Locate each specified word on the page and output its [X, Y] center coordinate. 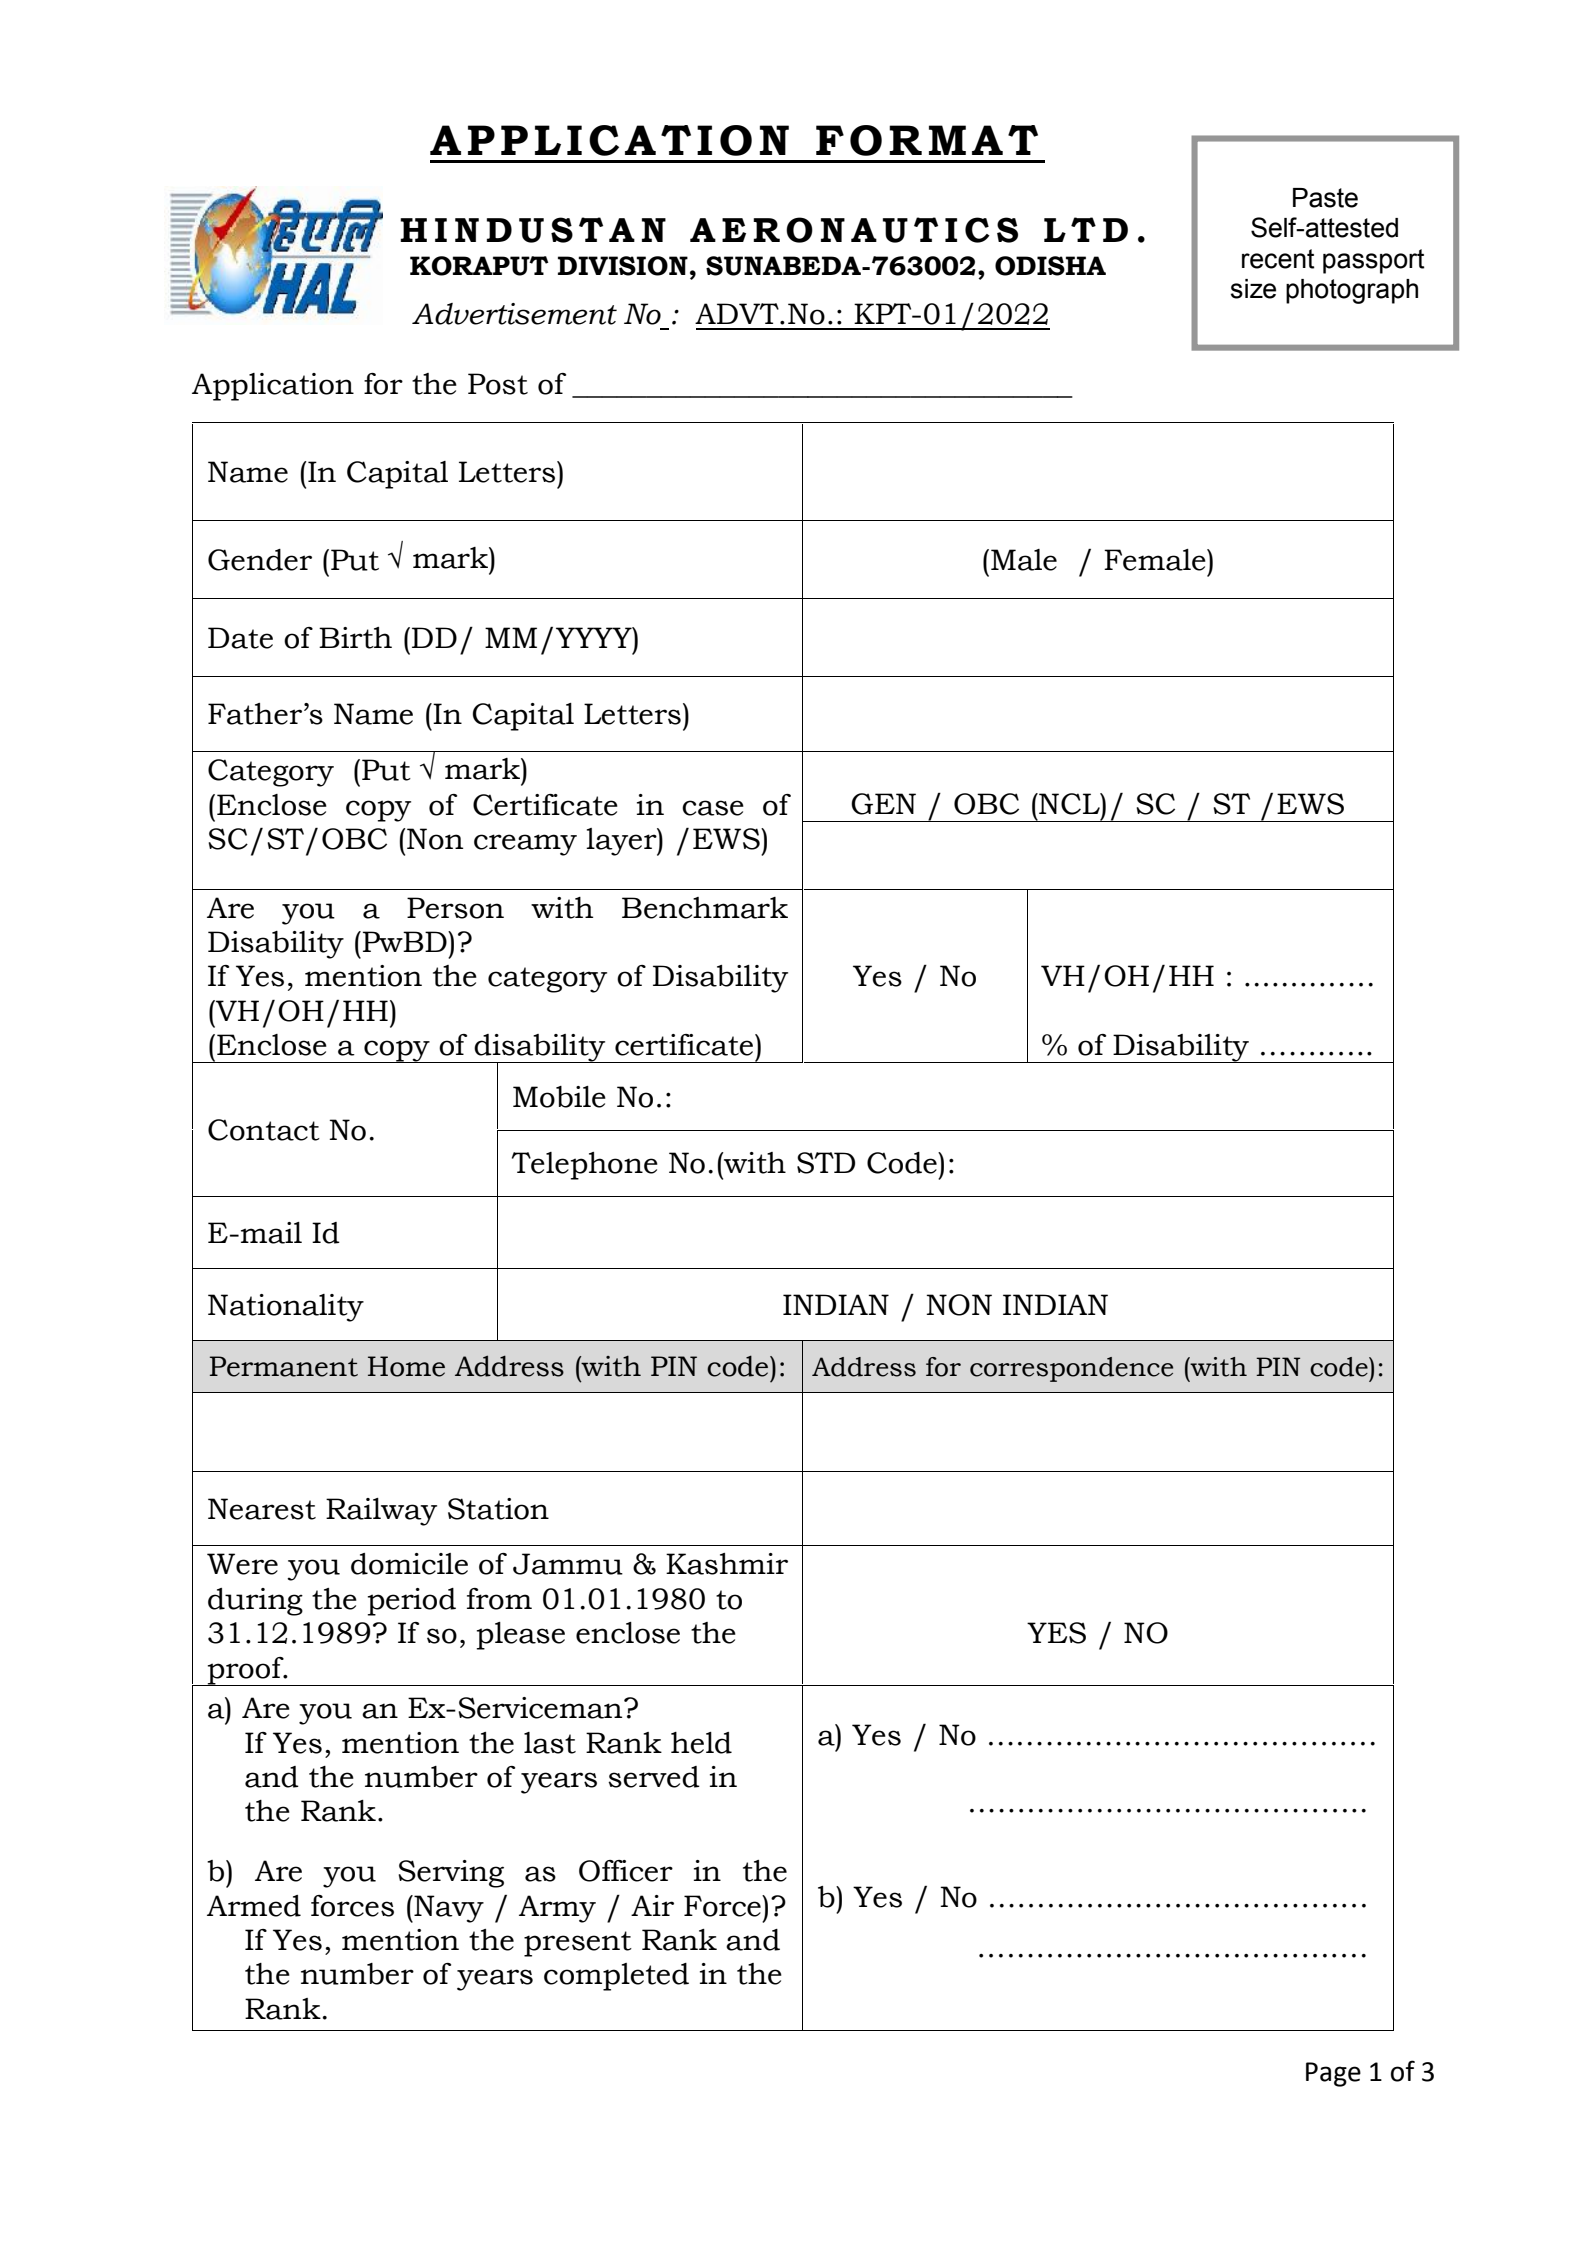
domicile [409, 1564]
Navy [448, 1909]
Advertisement [514, 314]
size [1253, 289]
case [713, 808]
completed [616, 1977]
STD [826, 1163]
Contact [264, 1130]
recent [1278, 259]
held [701, 1743]
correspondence [1071, 1369]
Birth [355, 638]
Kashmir [727, 1564]
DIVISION [623, 266]
